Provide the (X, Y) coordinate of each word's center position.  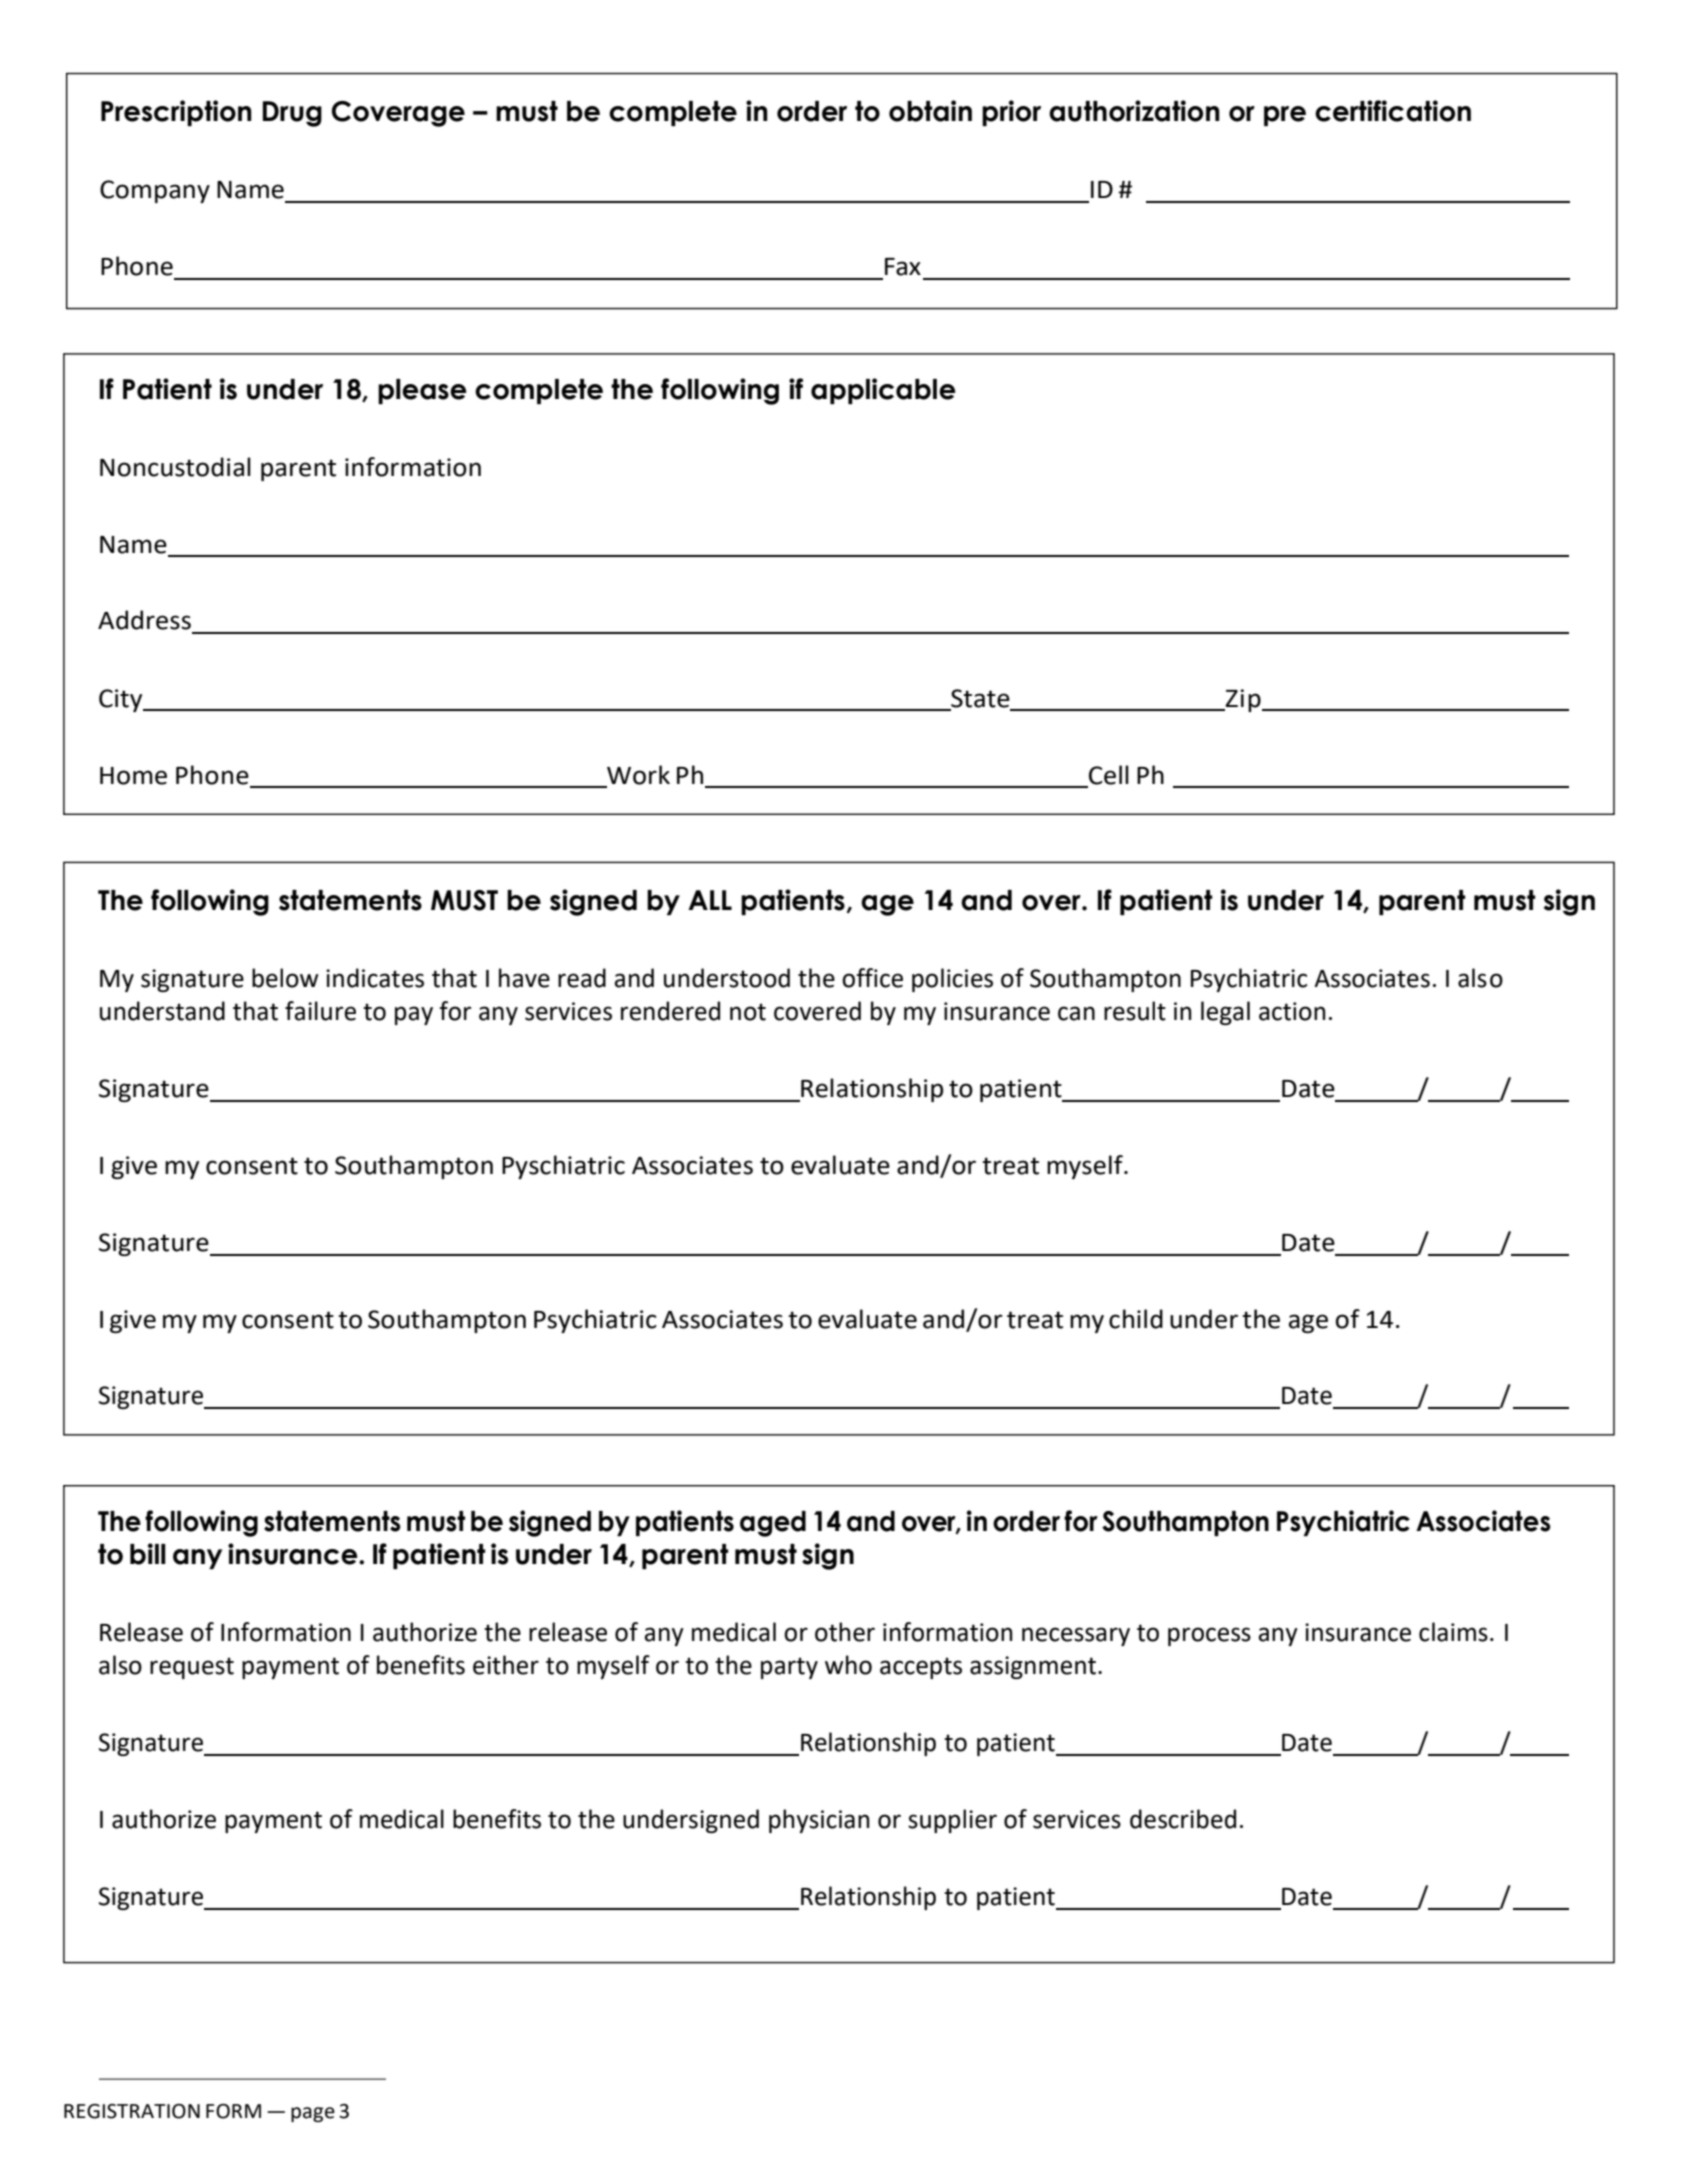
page (313, 2114)
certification (1393, 111)
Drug (292, 114)
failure (320, 1011)
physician (819, 1821)
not (748, 1012)
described (1183, 1819)
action (1292, 1011)
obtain (930, 111)
